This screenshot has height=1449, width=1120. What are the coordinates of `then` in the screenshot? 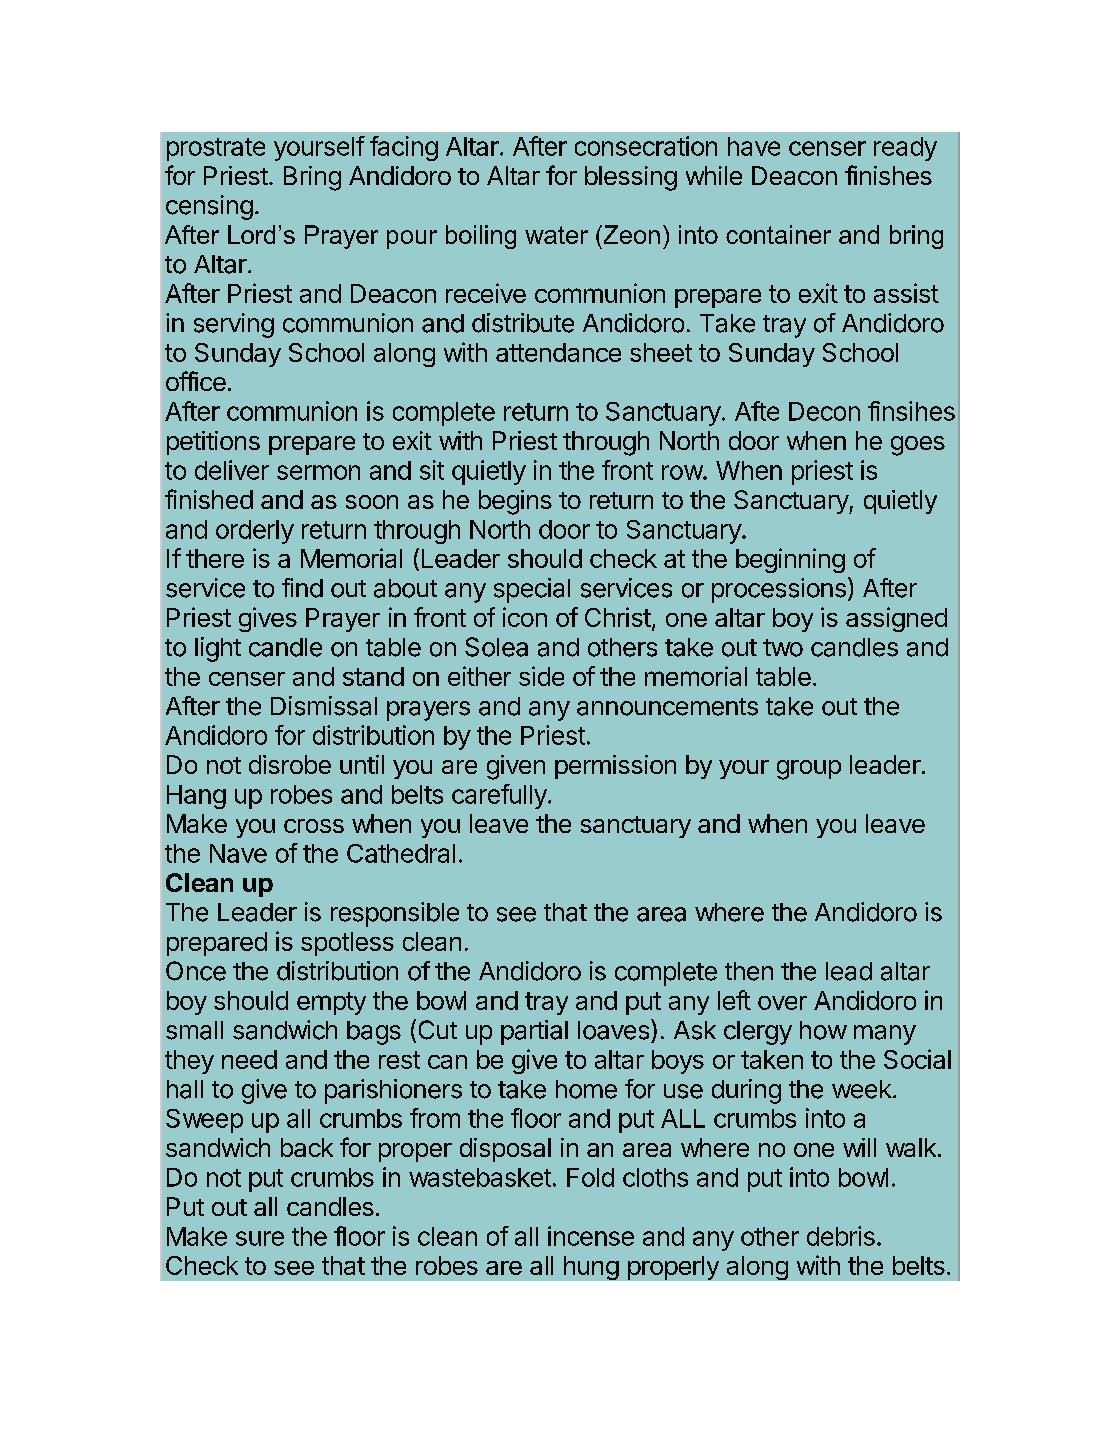 It's located at (749, 971).
